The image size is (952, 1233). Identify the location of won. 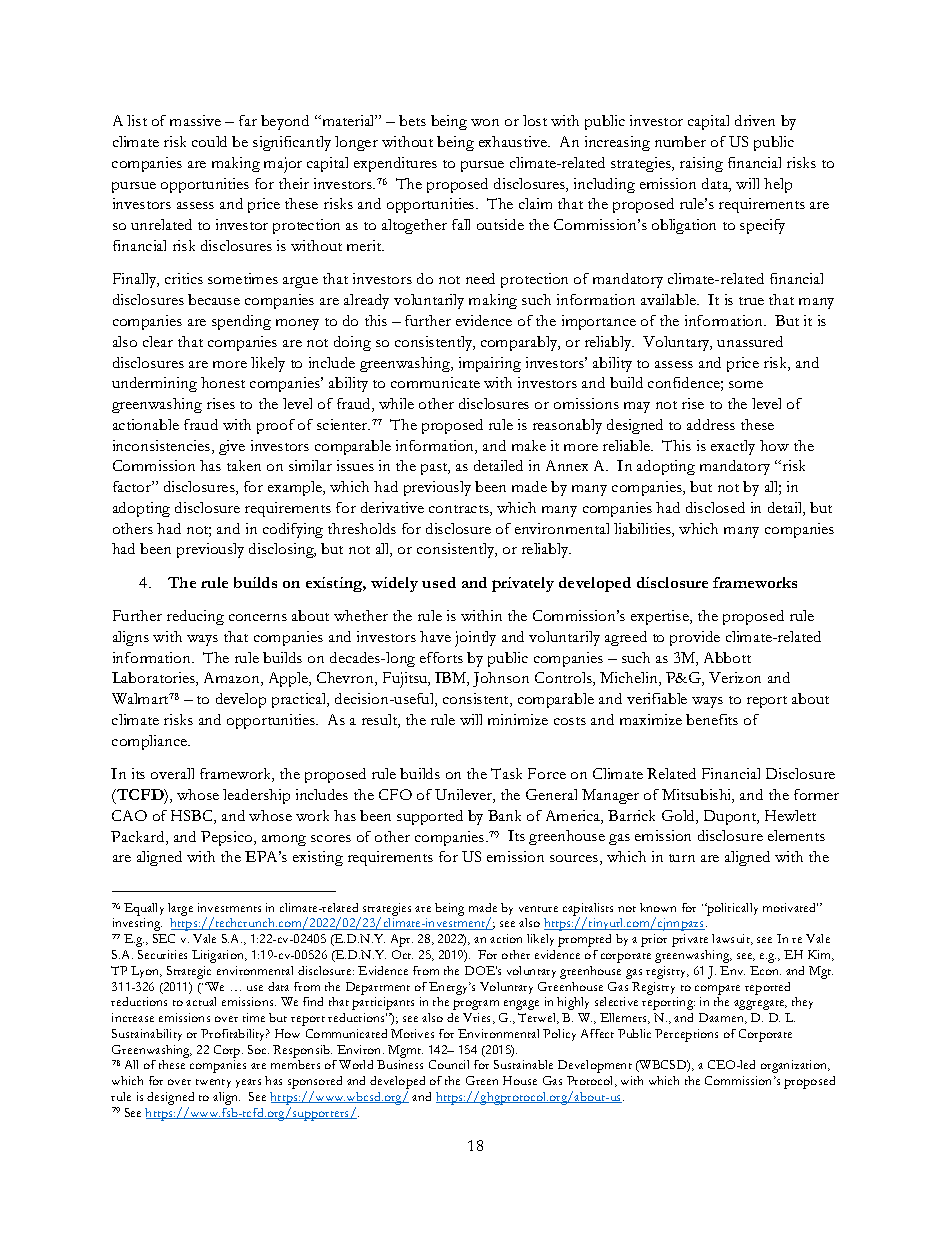
(485, 122).
